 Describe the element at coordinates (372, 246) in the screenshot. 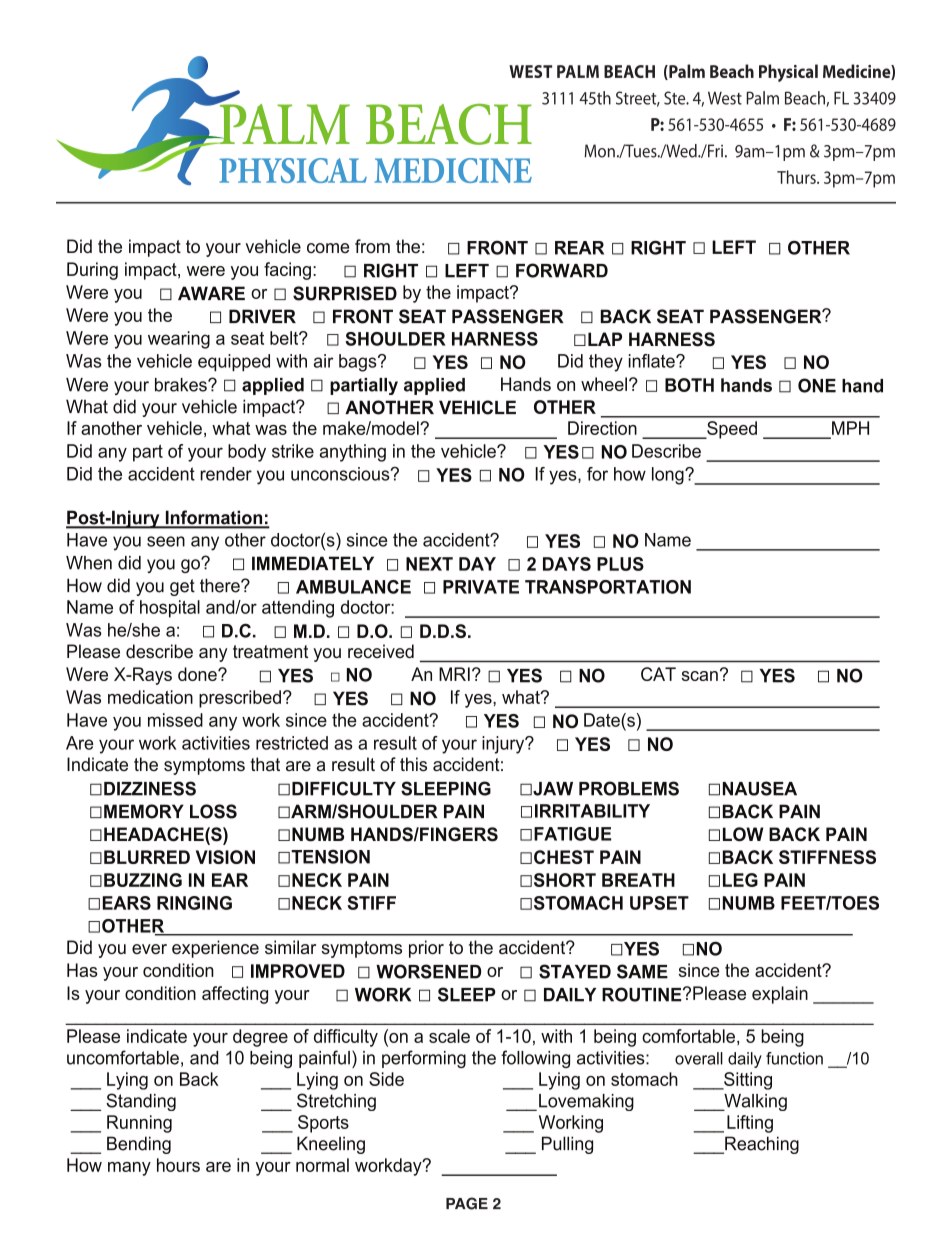

I see `from` at that location.
